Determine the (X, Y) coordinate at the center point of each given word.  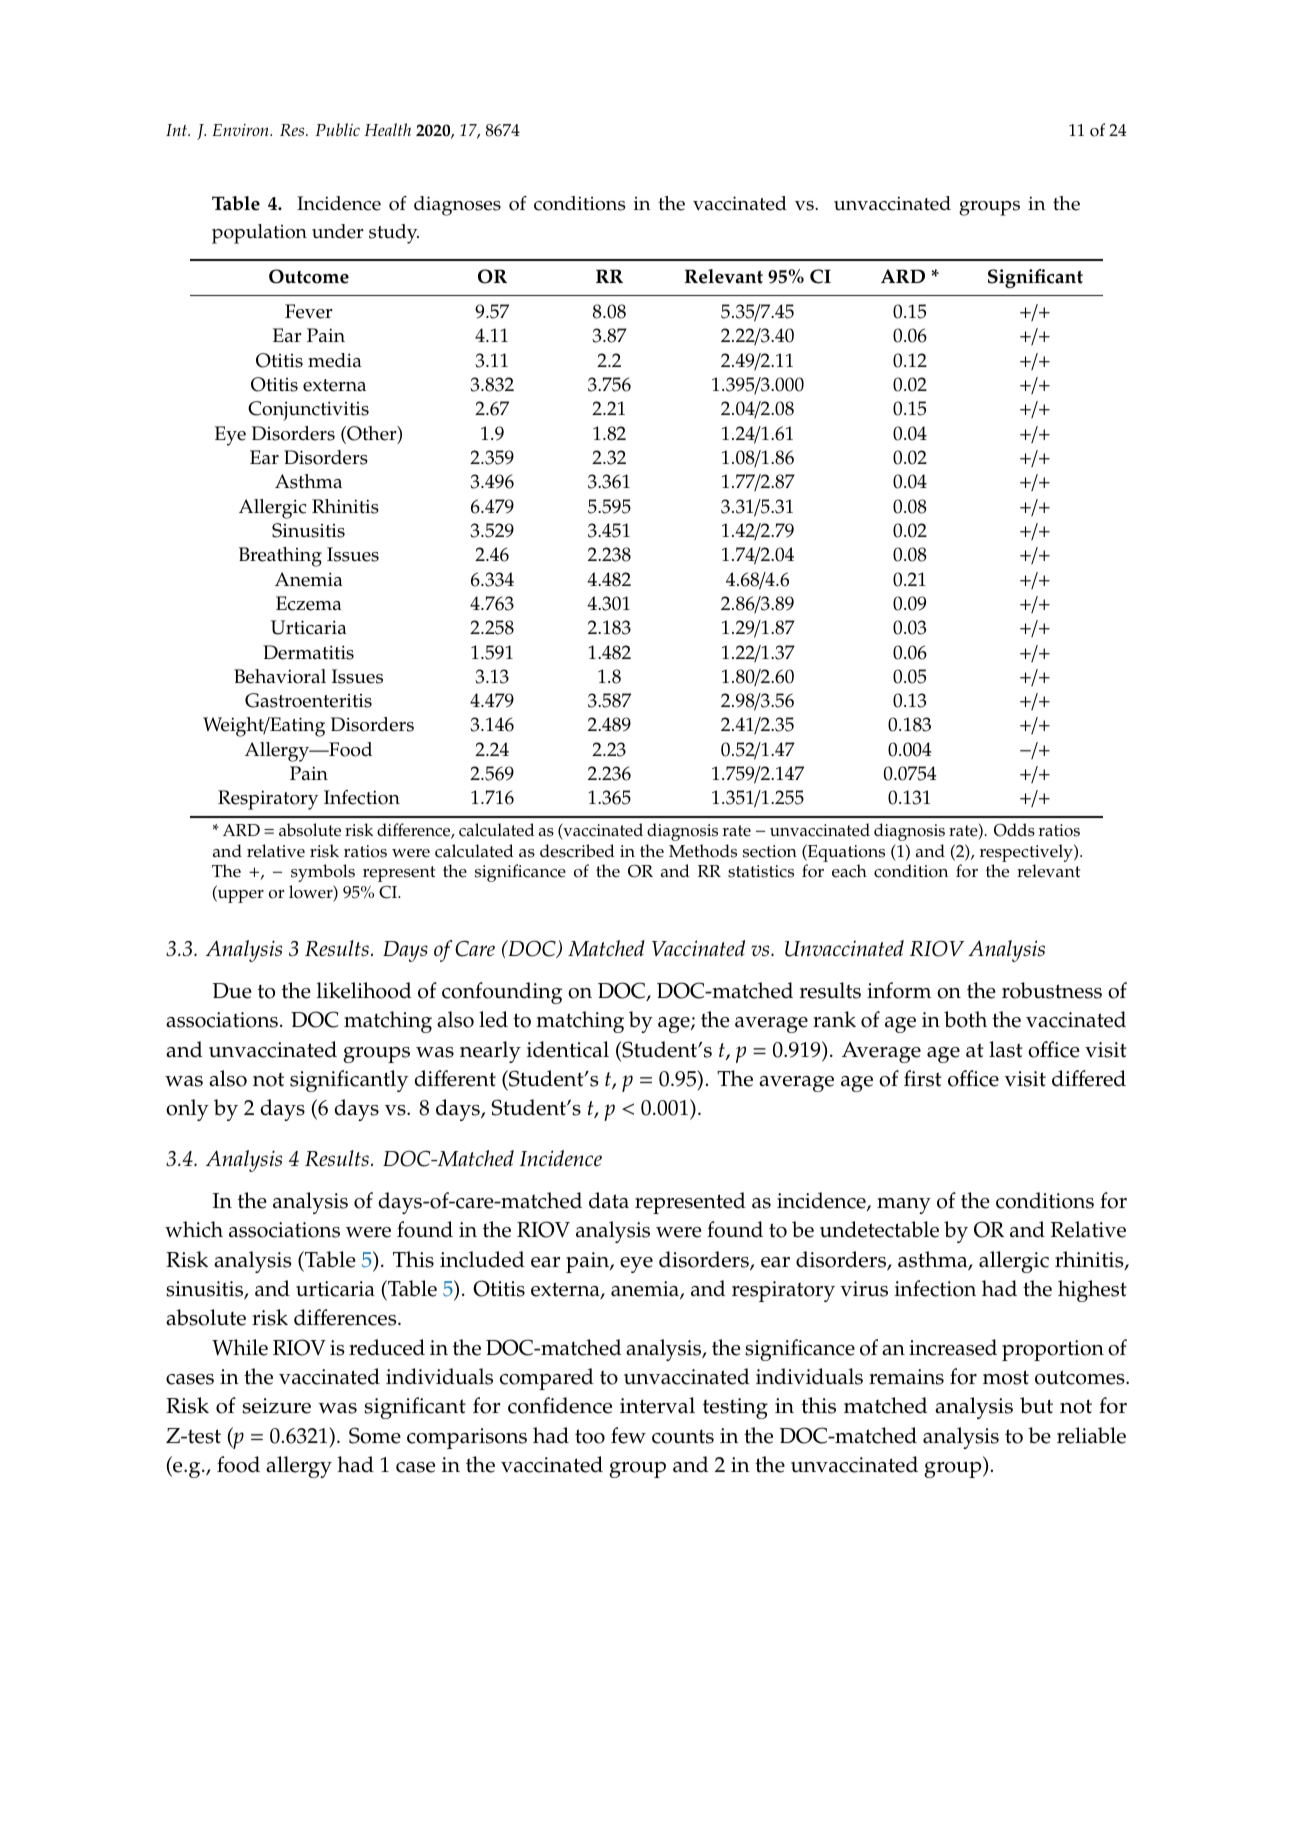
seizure (276, 1406)
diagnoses (457, 206)
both (965, 1019)
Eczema (309, 603)
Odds (1014, 830)
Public (337, 129)
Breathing (280, 557)
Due (232, 991)
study (394, 234)
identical (568, 1049)
